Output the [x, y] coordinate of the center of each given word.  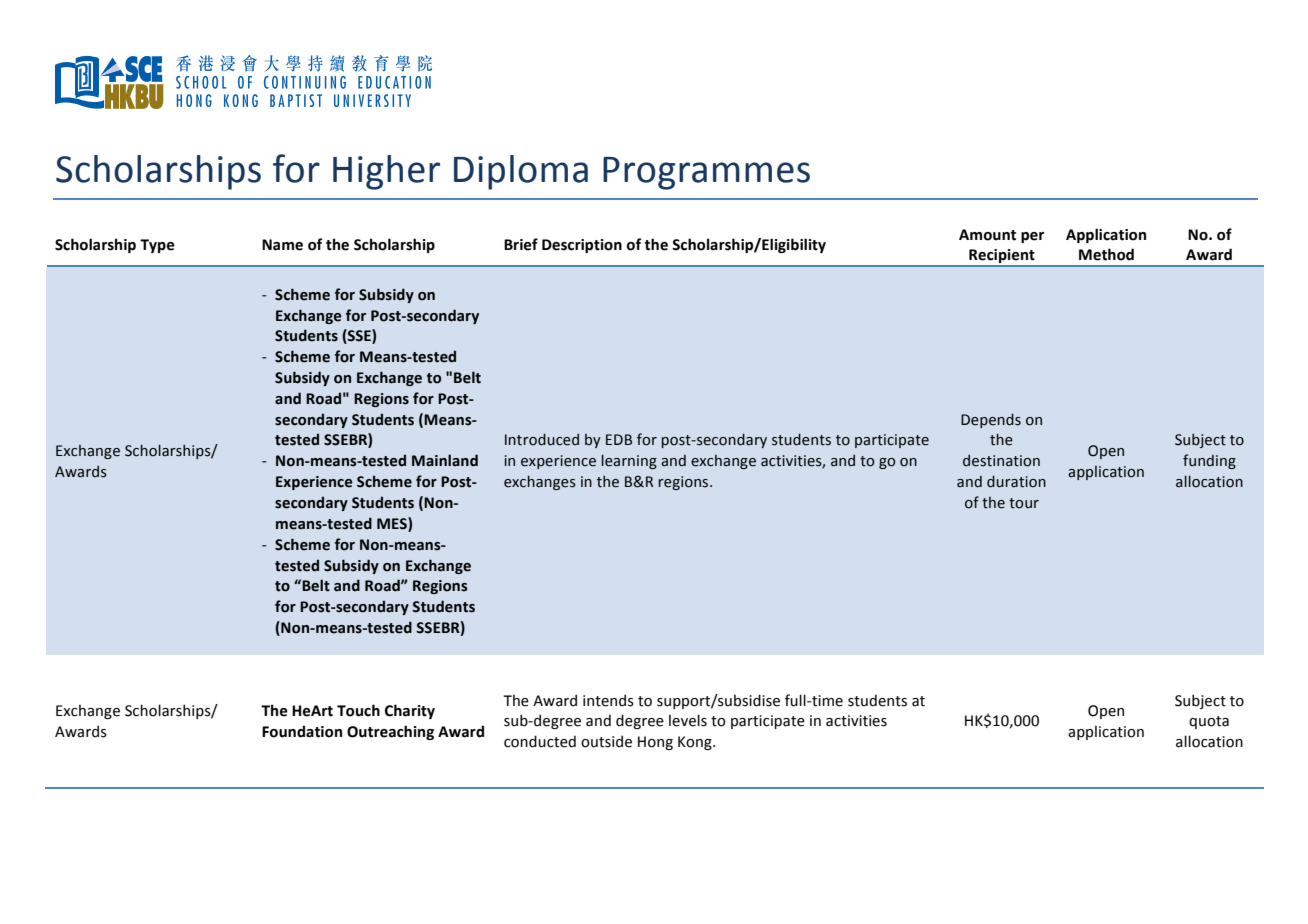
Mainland [445, 460]
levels [688, 720]
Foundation [302, 731]
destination [1001, 460]
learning [629, 461]
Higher [386, 172]
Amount [987, 235]
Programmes [706, 173]
